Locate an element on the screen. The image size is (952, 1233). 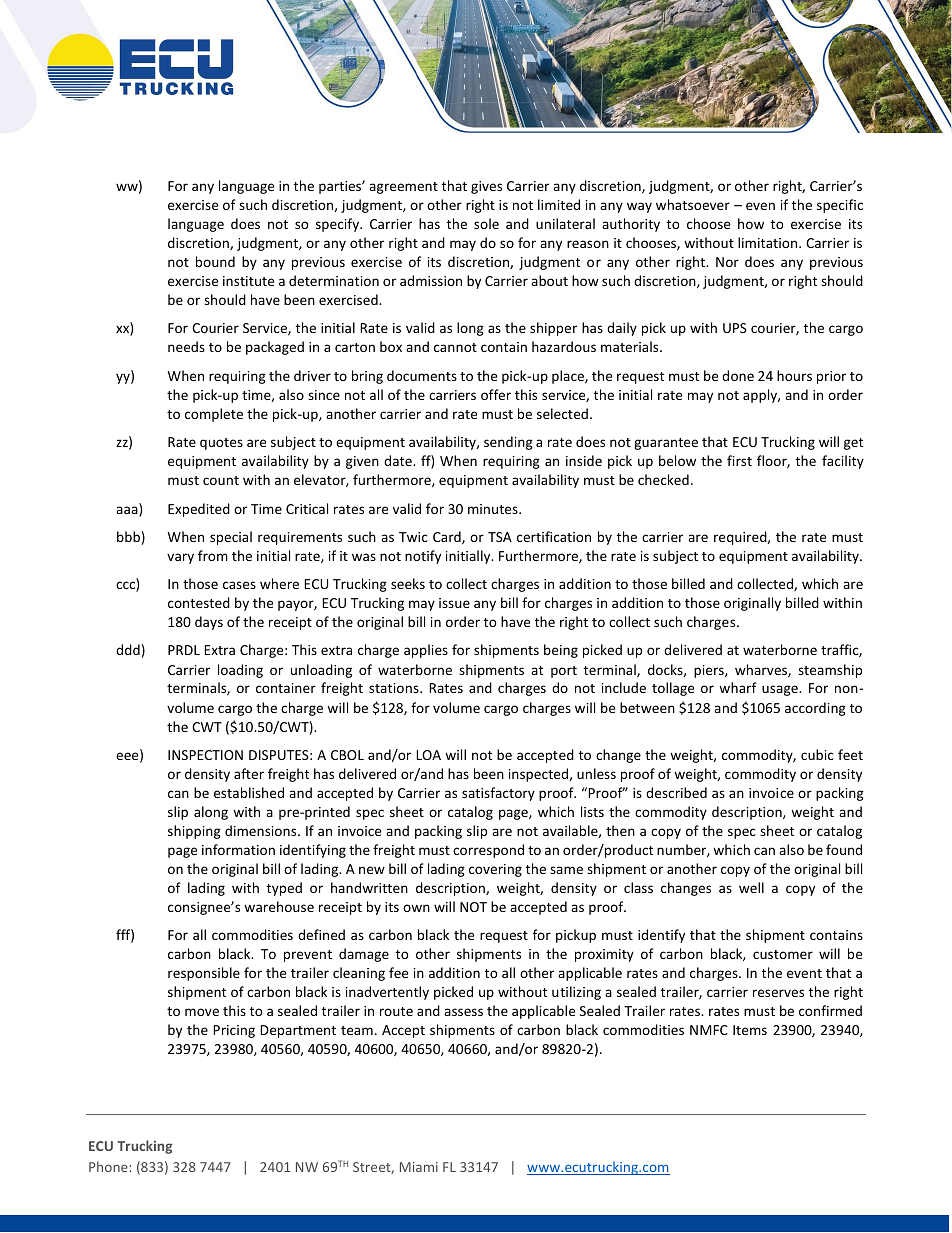
covering is located at coordinates (495, 870).
